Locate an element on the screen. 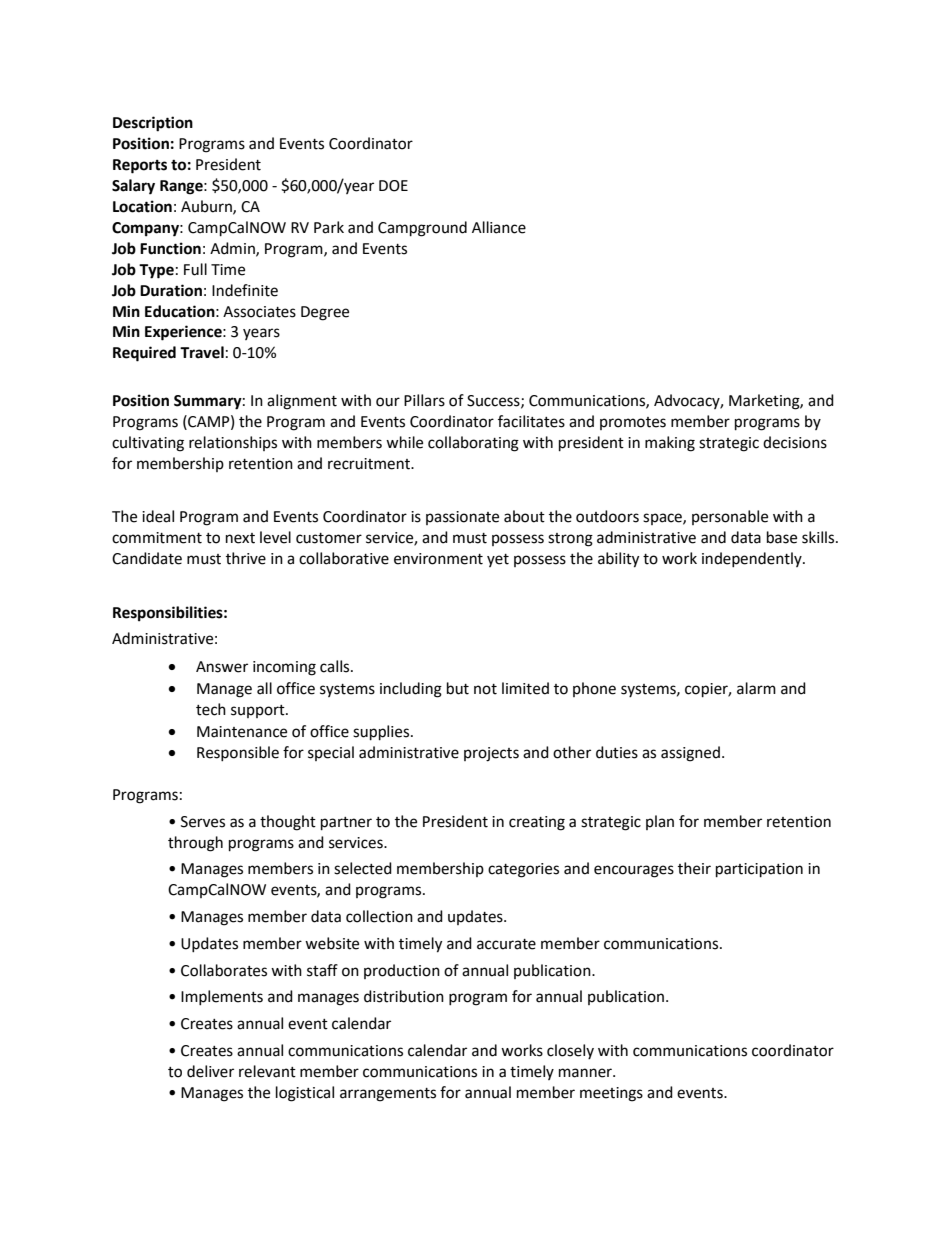 The height and width of the screenshot is (1233, 952). Pillars is located at coordinates (424, 400).
